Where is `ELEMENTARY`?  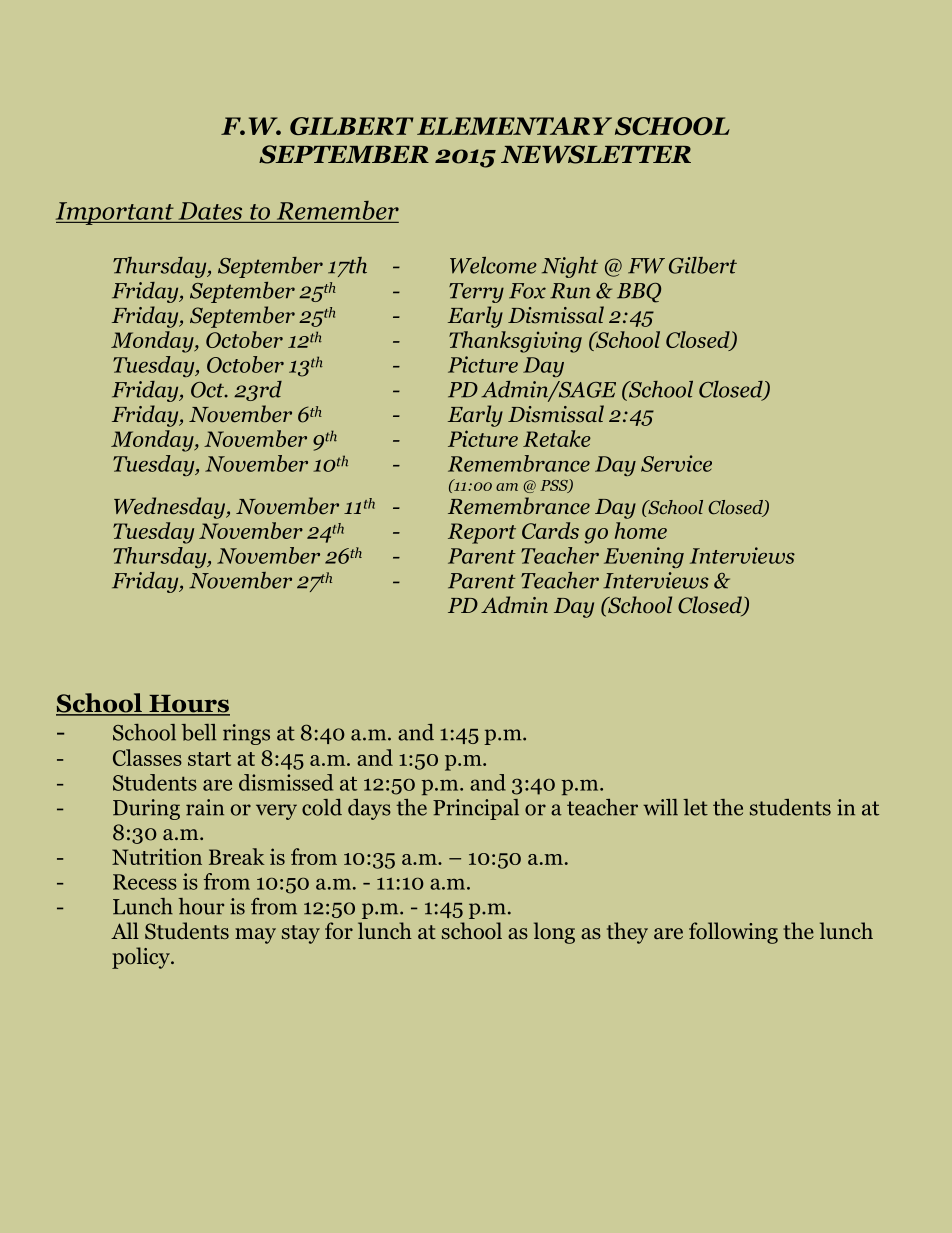 ELEMENTARY is located at coordinates (514, 126).
